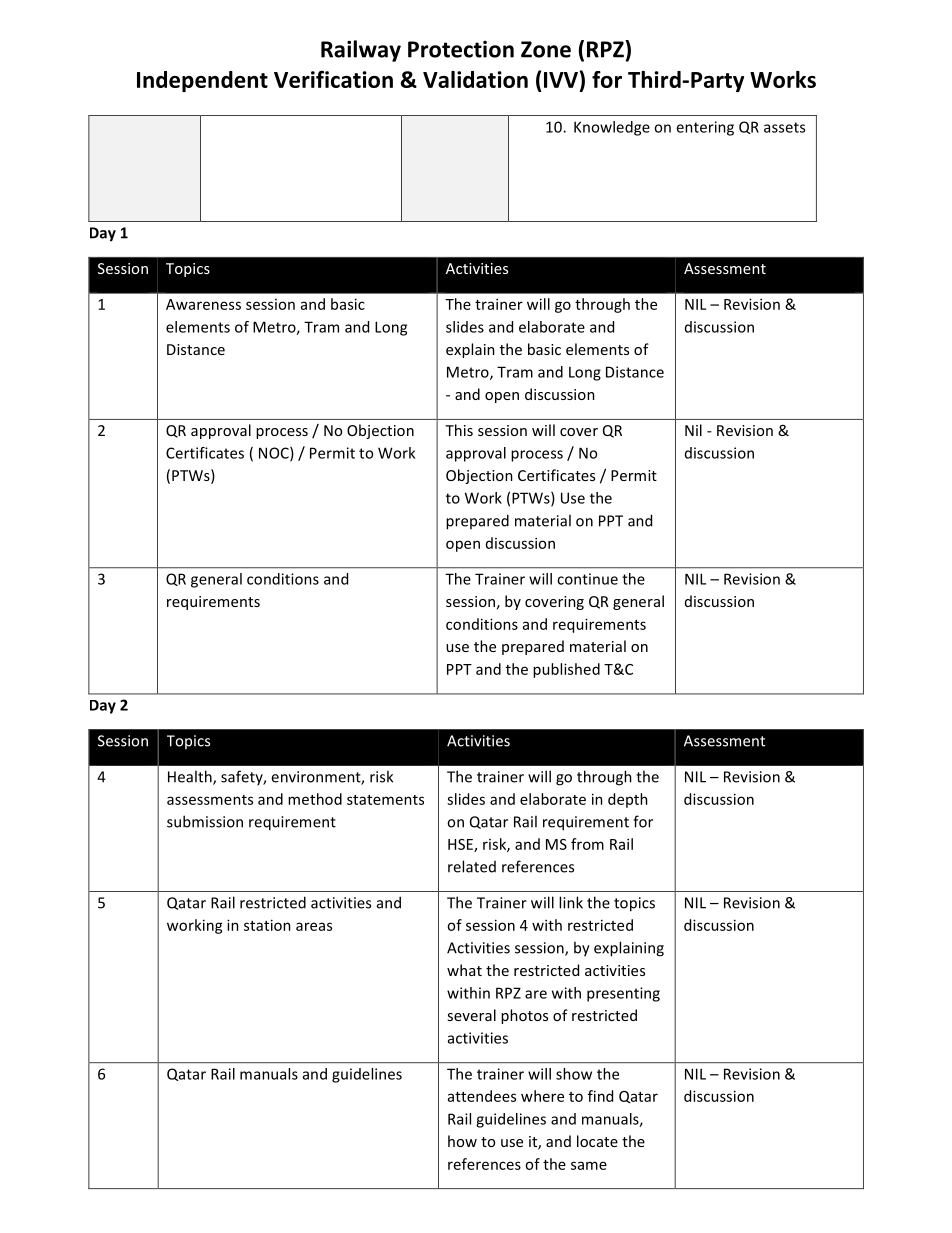  Describe the element at coordinates (267, 925) in the image. I see `station` at that location.
